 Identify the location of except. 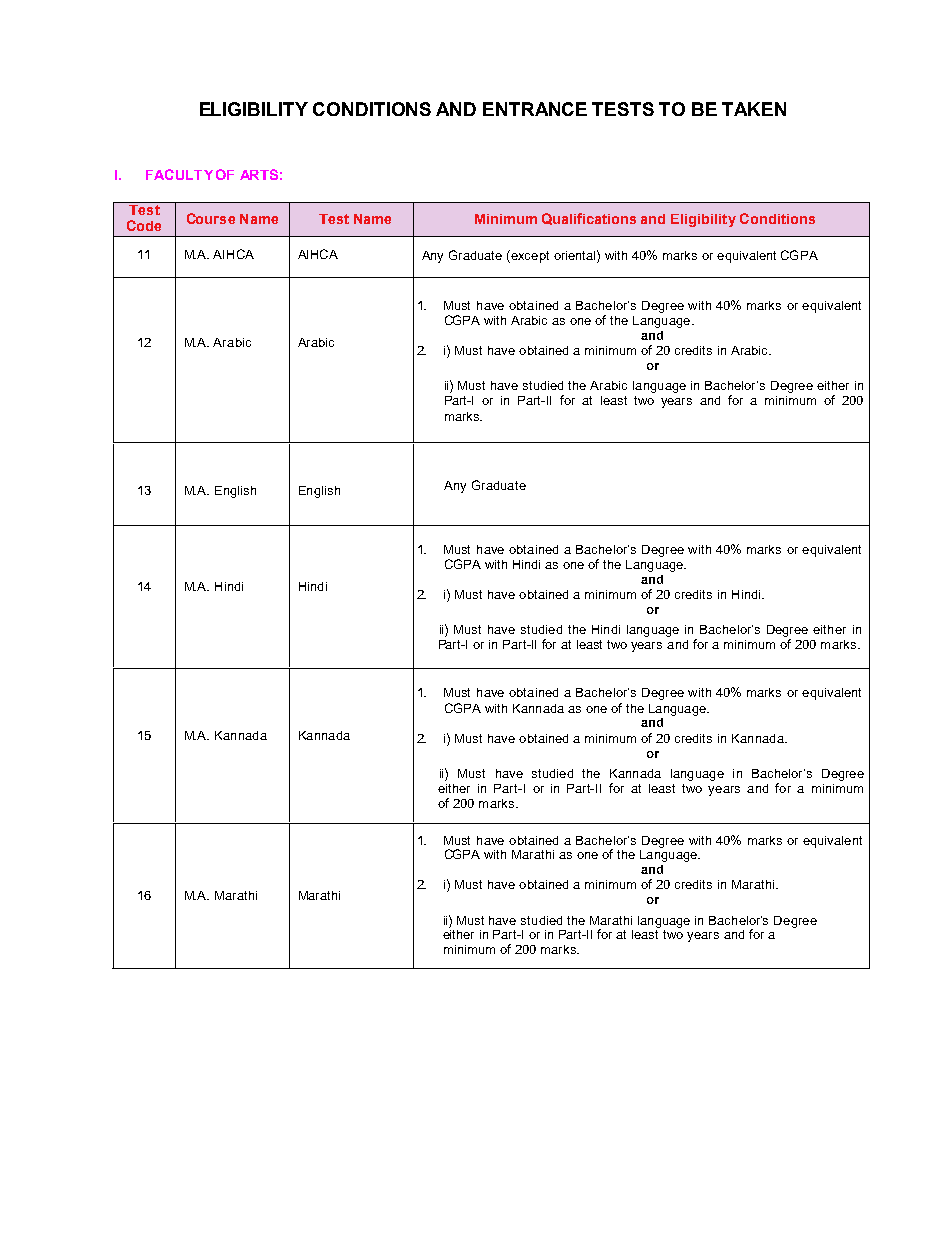
(529, 256).
